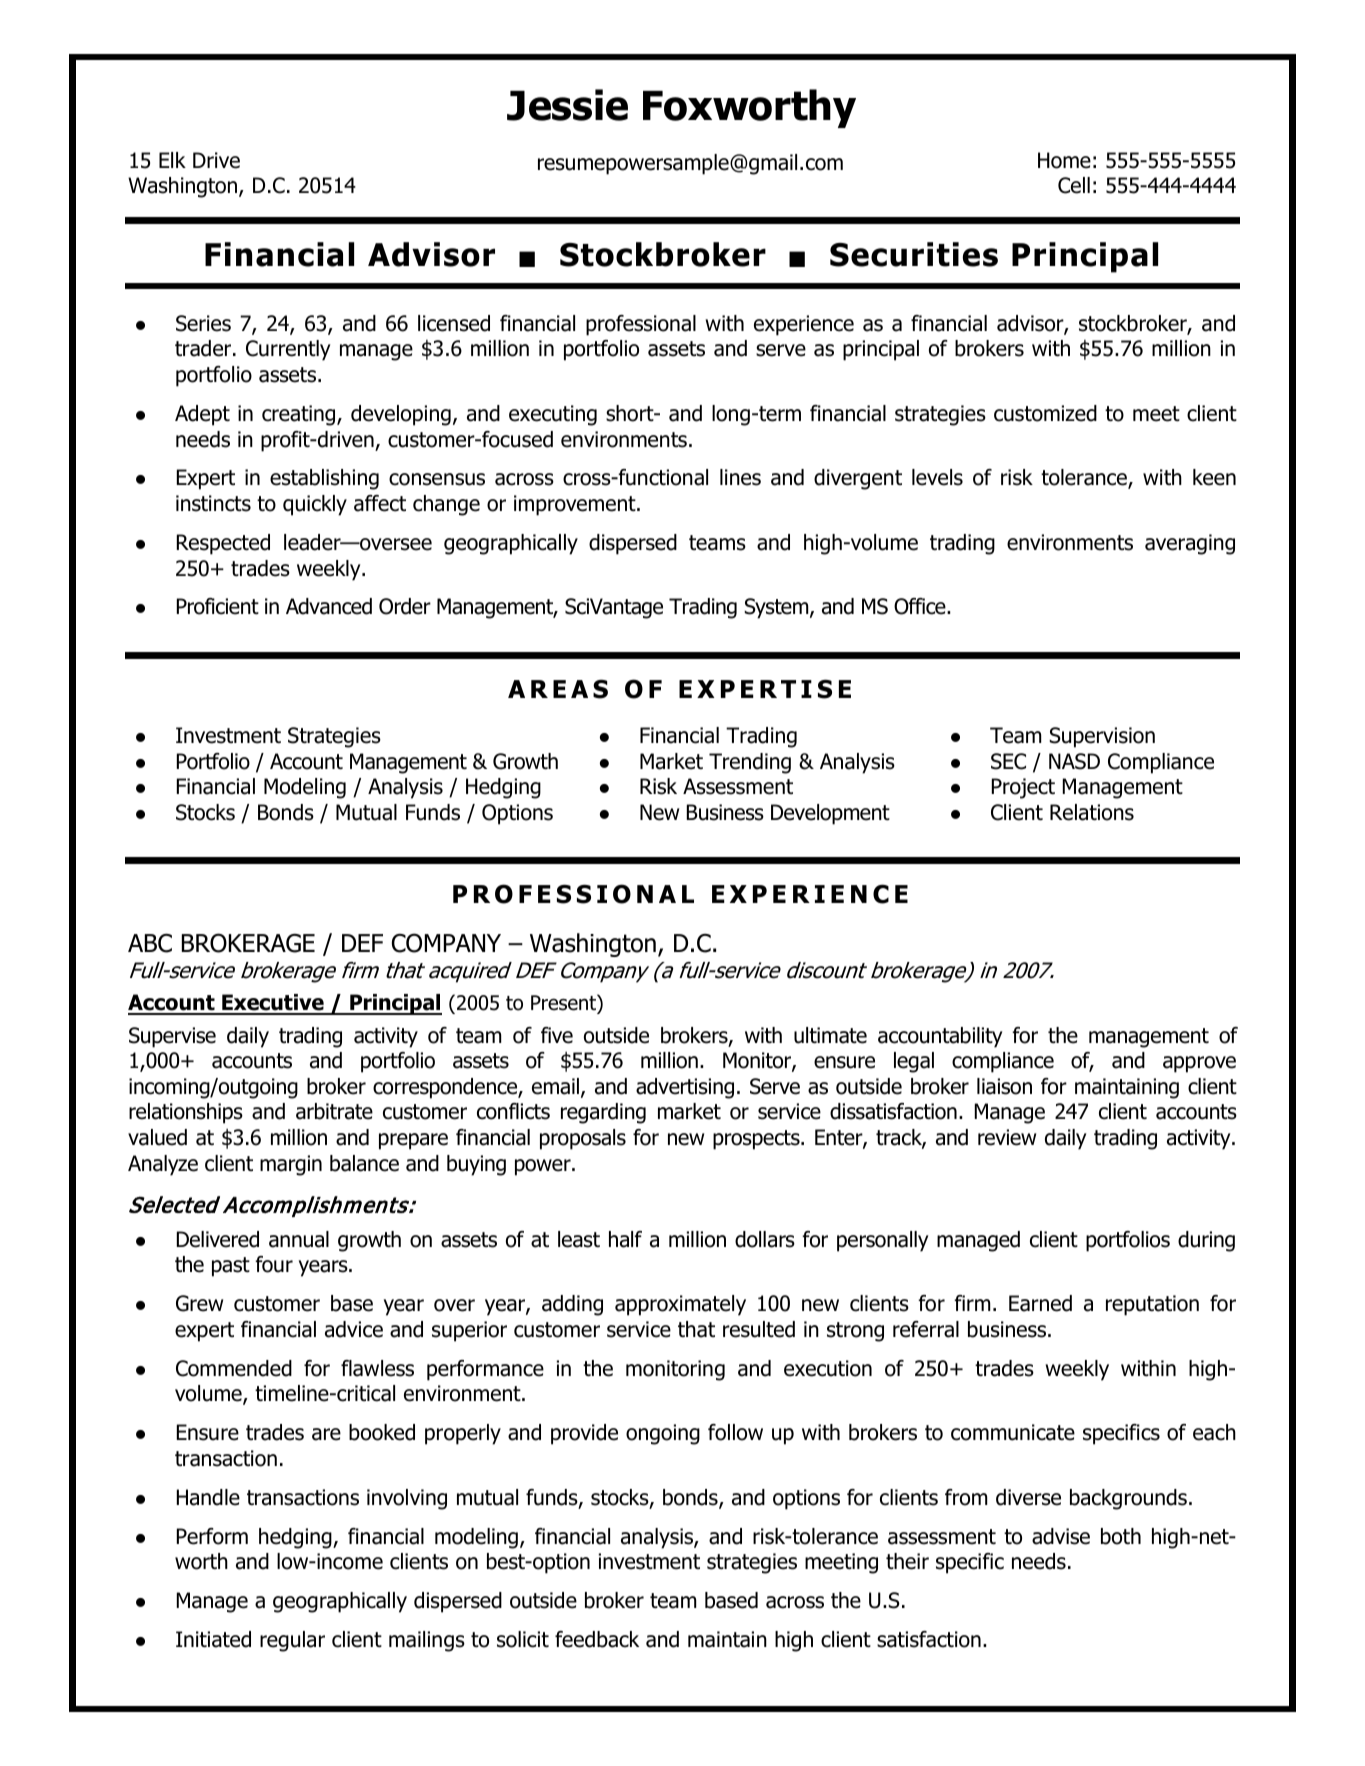 This document has width=1365, height=1766. What do you see at coordinates (292, 1641) in the document?
I see `regular` at bounding box center [292, 1641].
